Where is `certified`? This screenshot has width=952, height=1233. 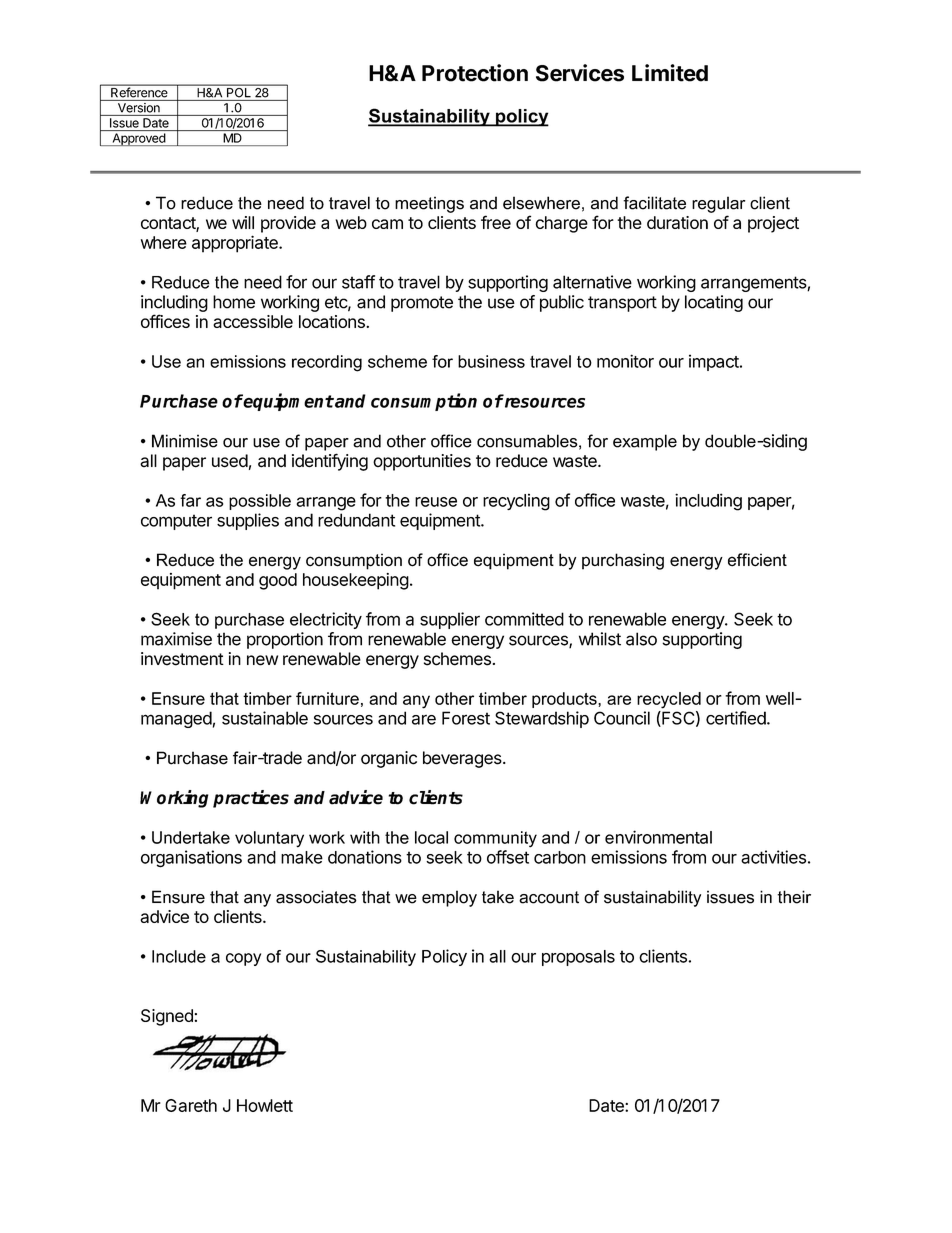 certified is located at coordinates (736, 718).
